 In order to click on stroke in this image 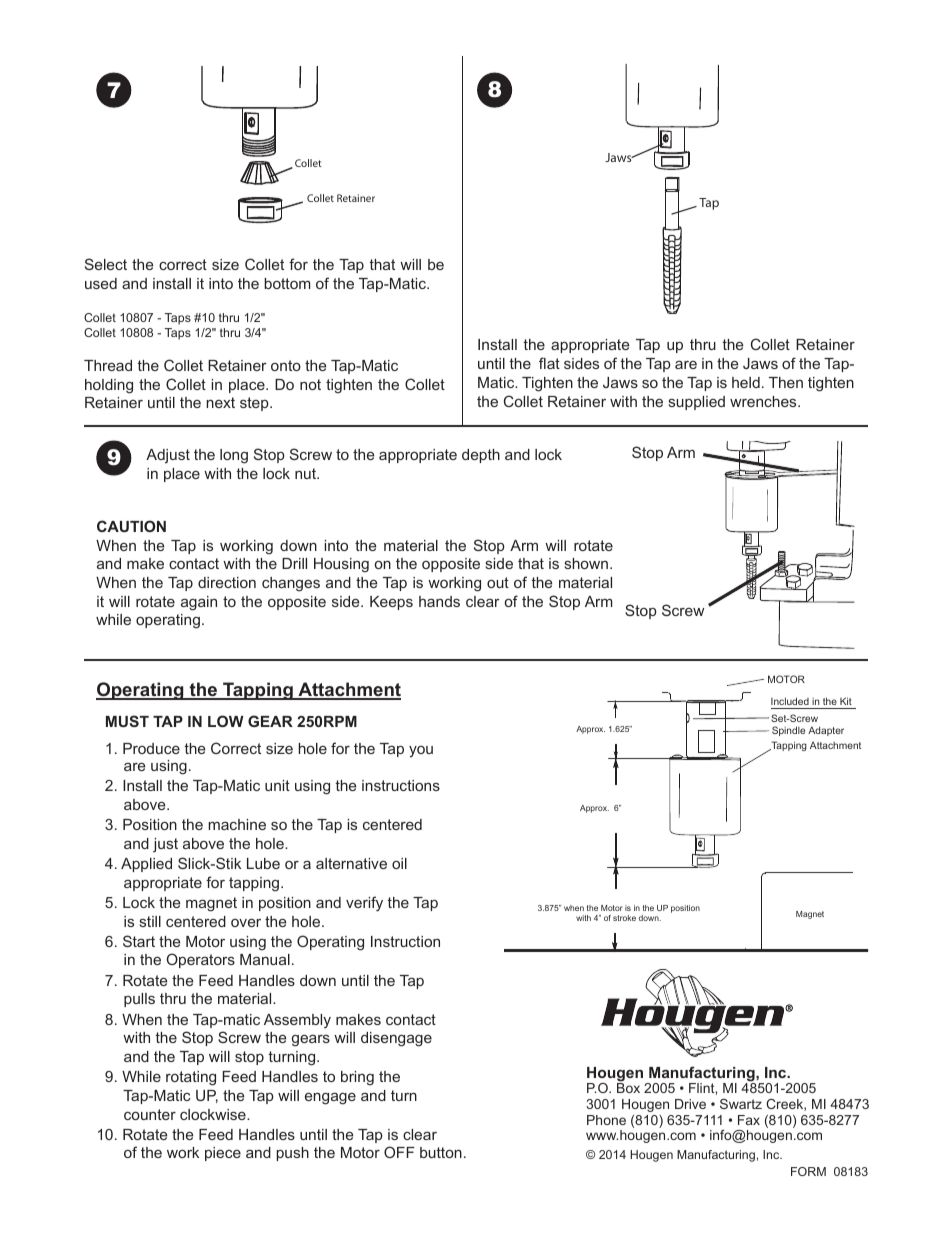, I will do `click(624, 918)`.
